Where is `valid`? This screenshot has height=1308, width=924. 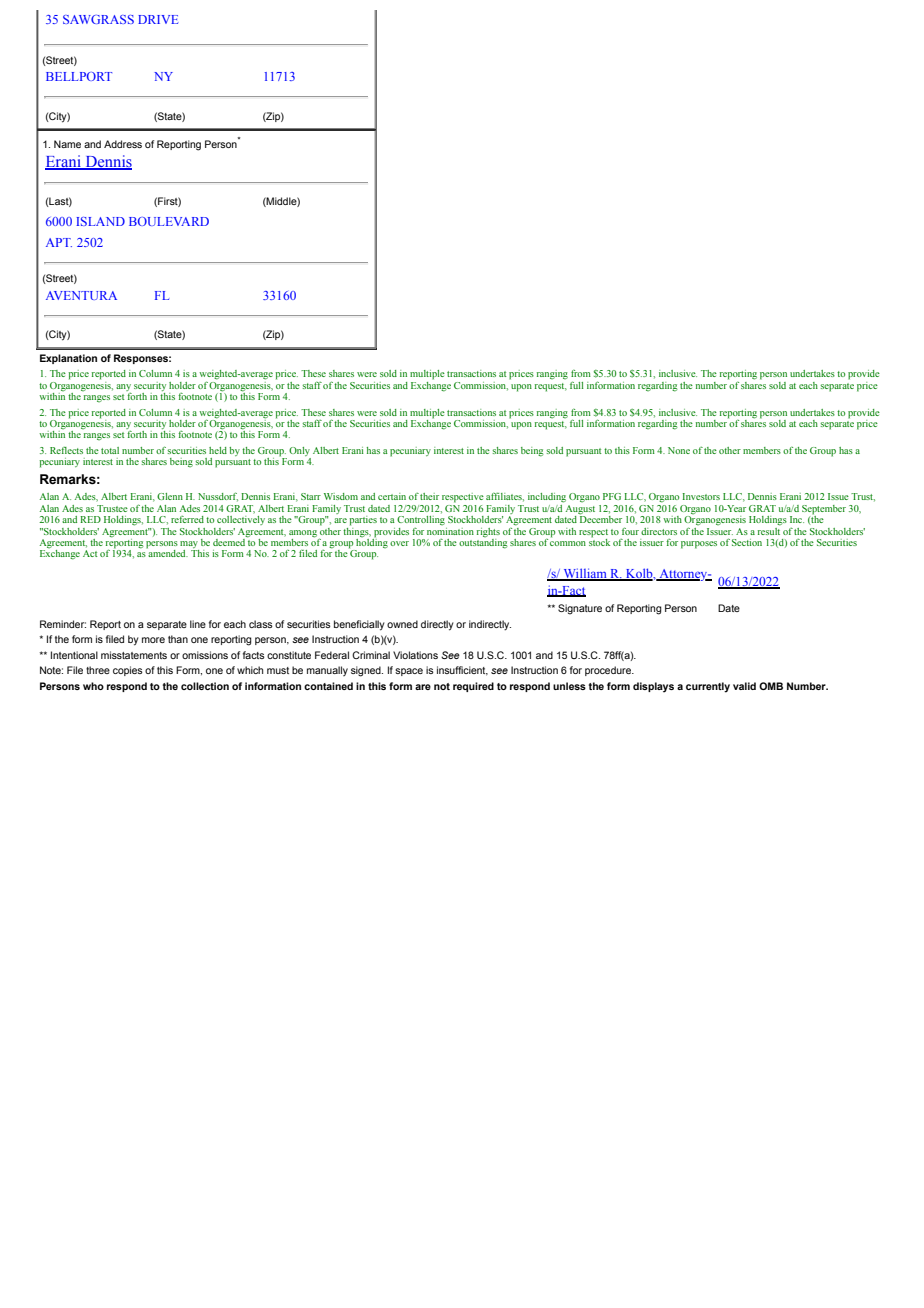 valid is located at coordinates (744, 686).
